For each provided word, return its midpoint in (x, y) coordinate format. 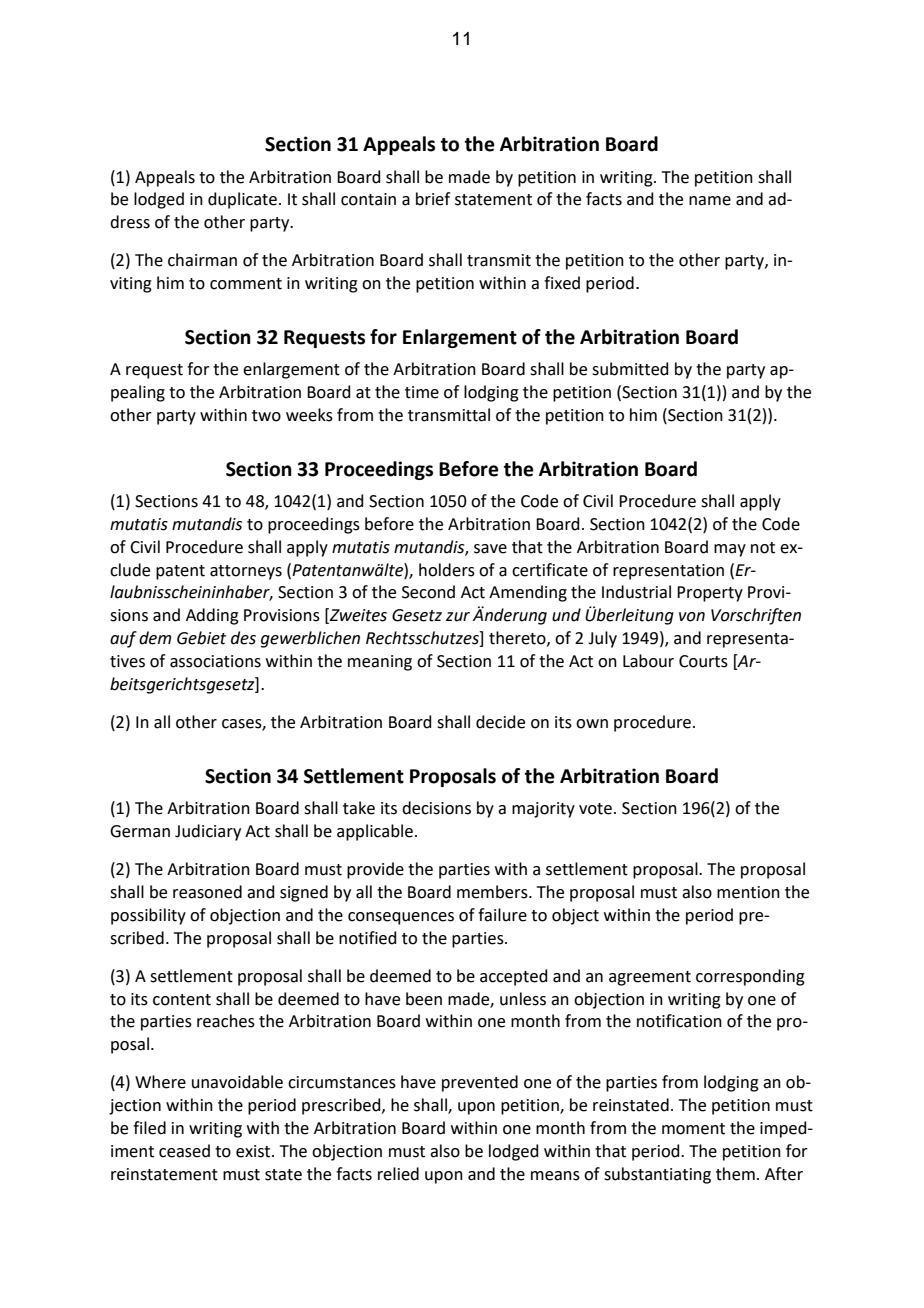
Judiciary (208, 832)
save (490, 549)
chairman (202, 260)
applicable (375, 832)
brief (433, 199)
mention (748, 892)
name (710, 201)
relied (398, 1174)
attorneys (246, 572)
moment (693, 1129)
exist (254, 1151)
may (730, 550)
